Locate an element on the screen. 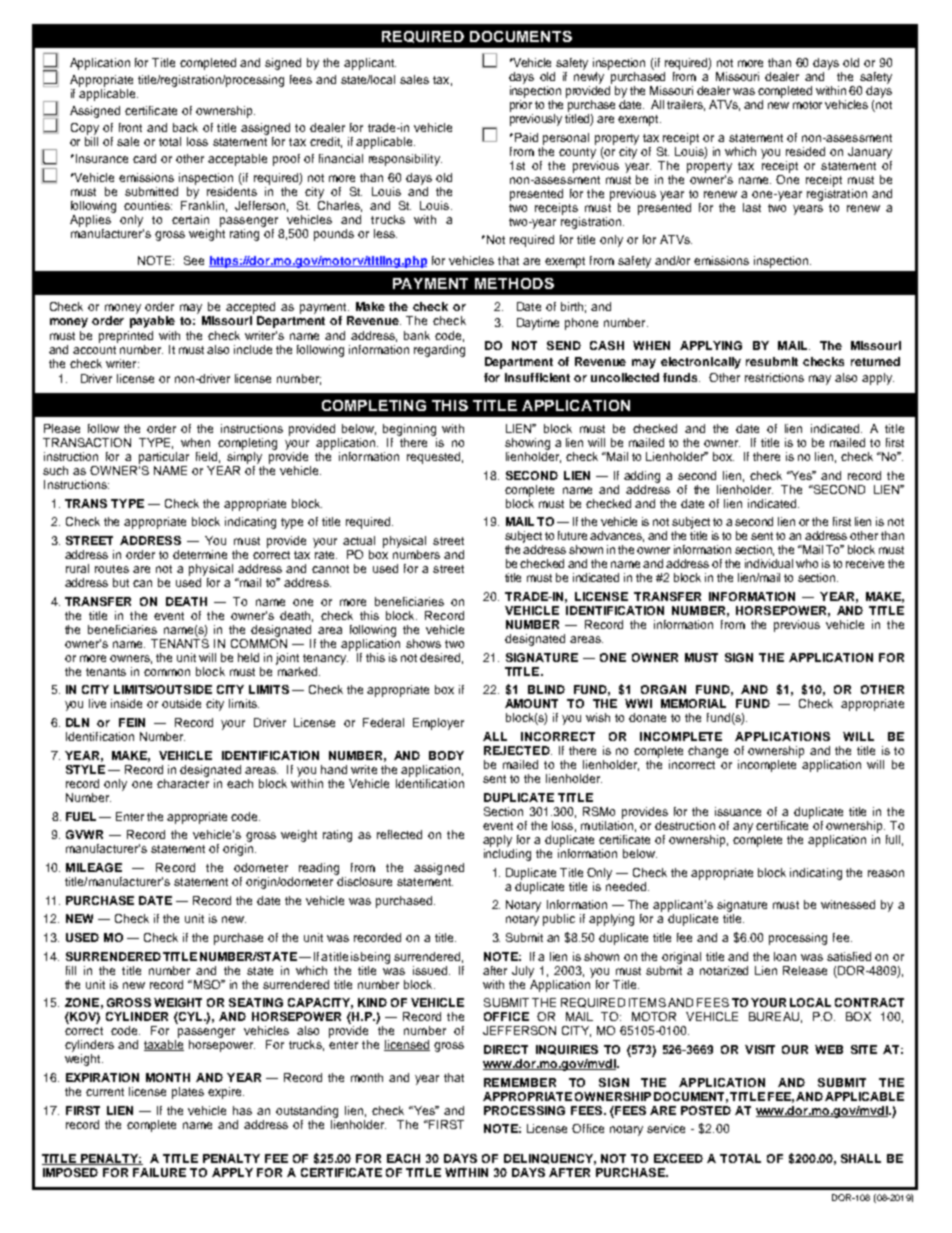  restrictions is located at coordinates (774, 377).
